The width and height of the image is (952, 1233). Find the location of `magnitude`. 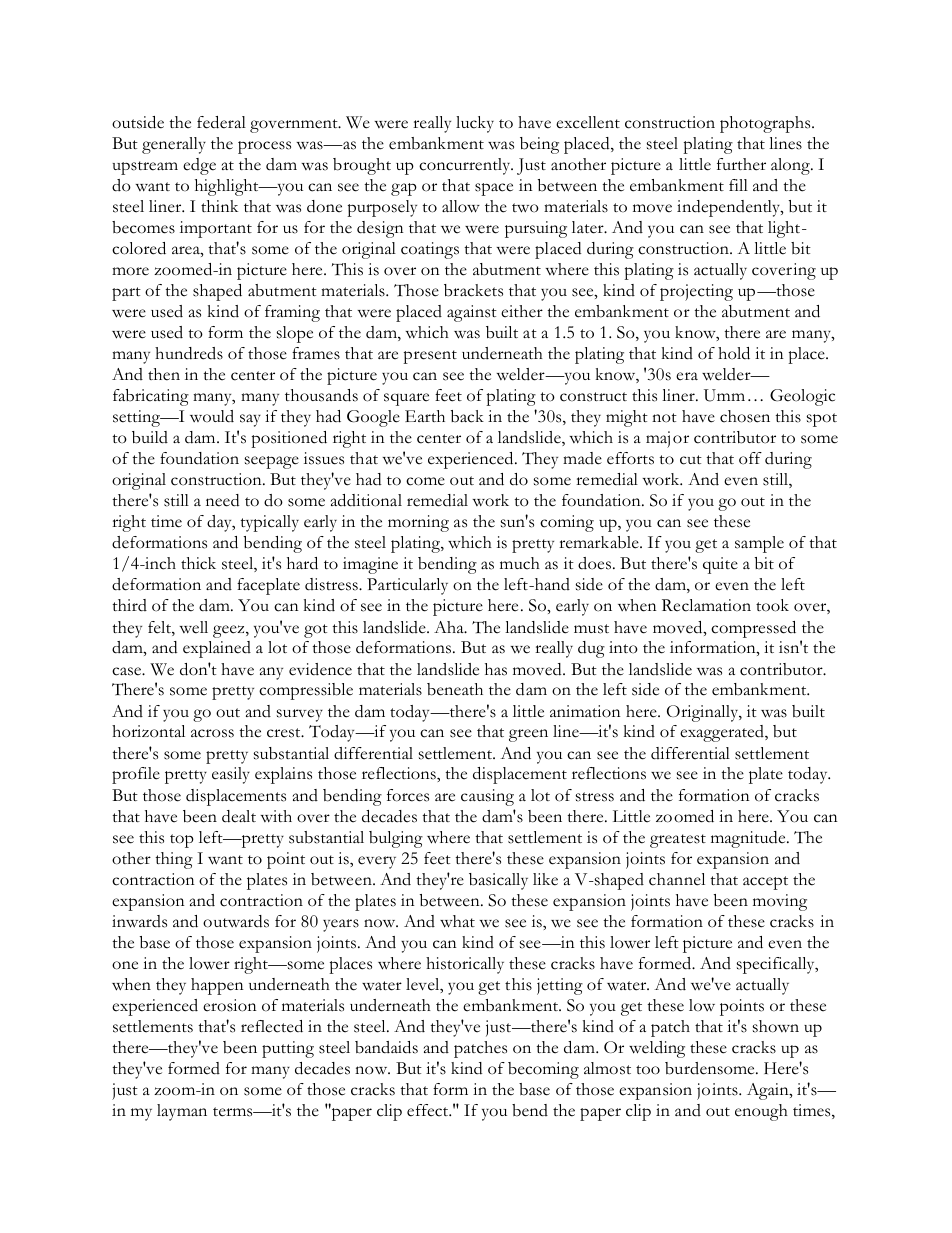

magnitude is located at coordinates (749, 839).
